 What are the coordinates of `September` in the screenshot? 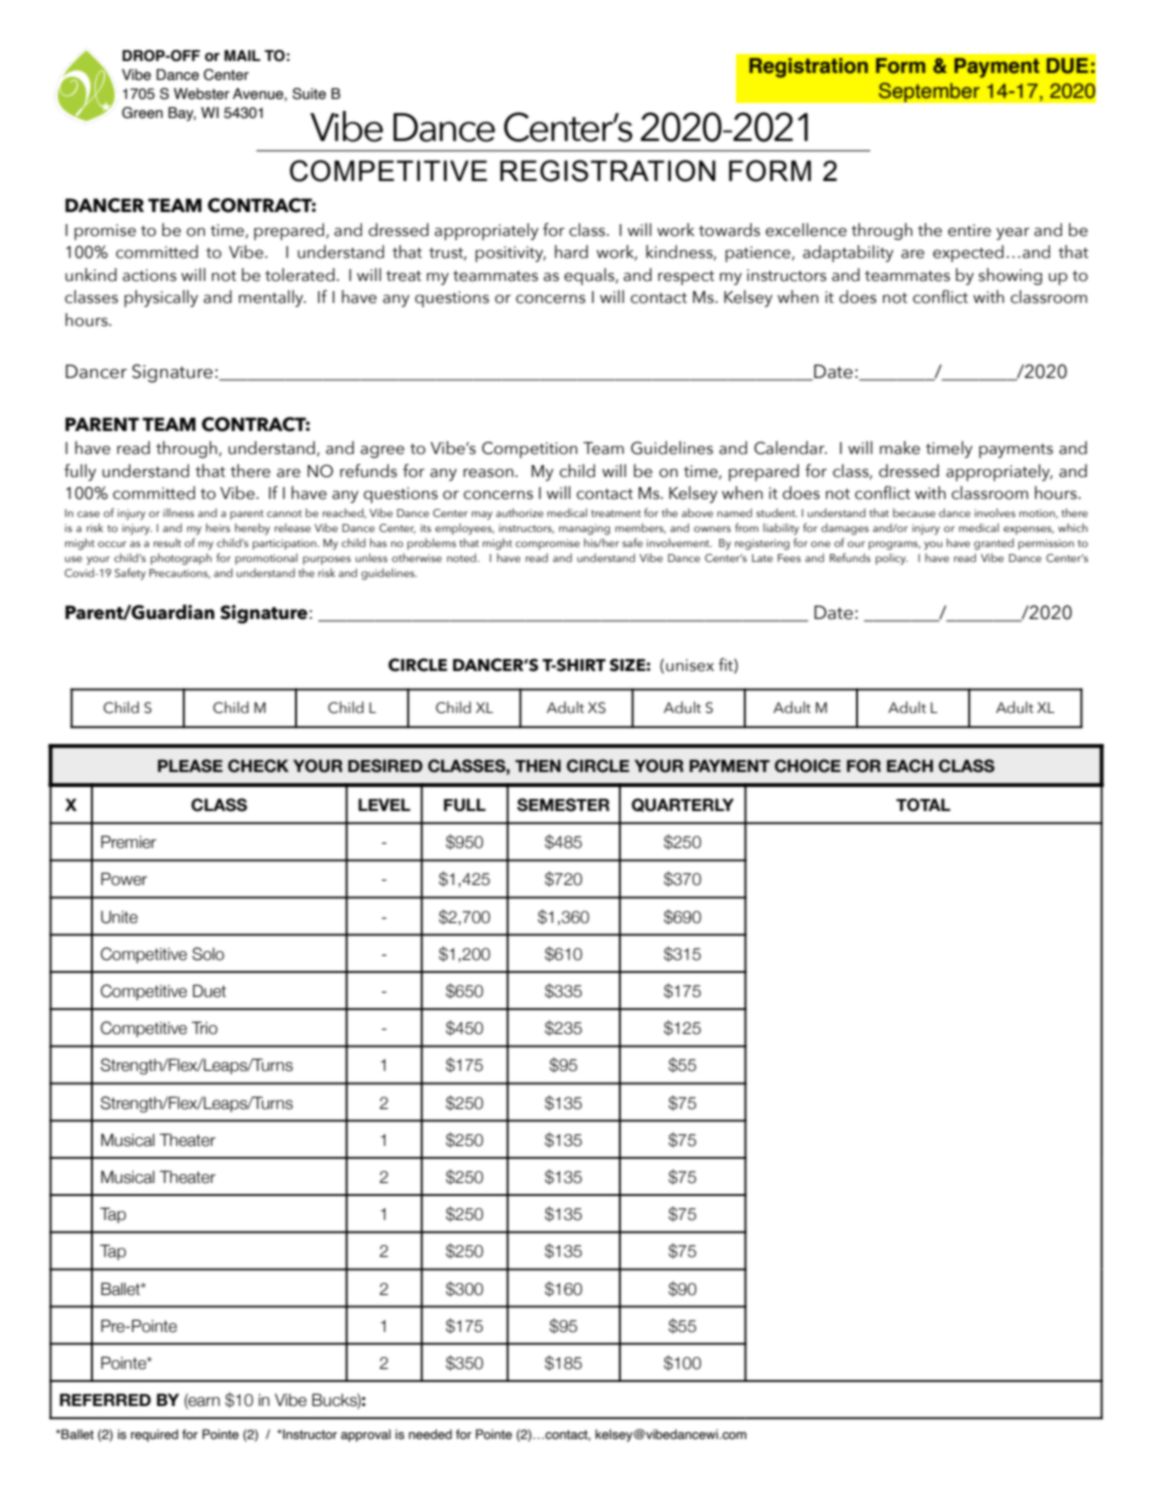 It's located at (929, 92).
